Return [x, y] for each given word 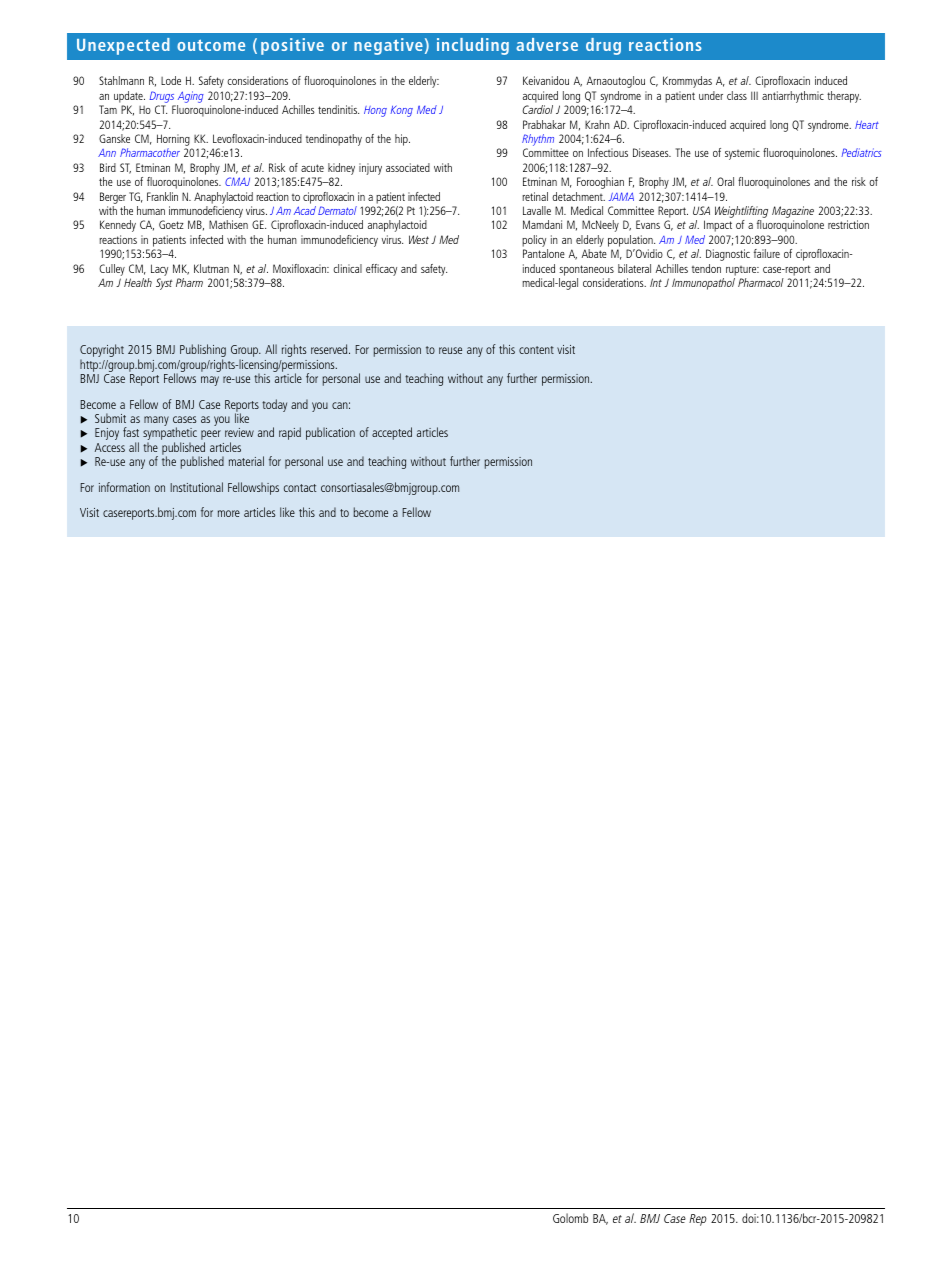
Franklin [162, 196]
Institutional [196, 487]
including [473, 46]
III [754, 95]
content [536, 350]
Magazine [793, 213]
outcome [211, 45]
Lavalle [537, 210]
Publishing [203, 352]
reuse [450, 350]
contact [300, 488]
